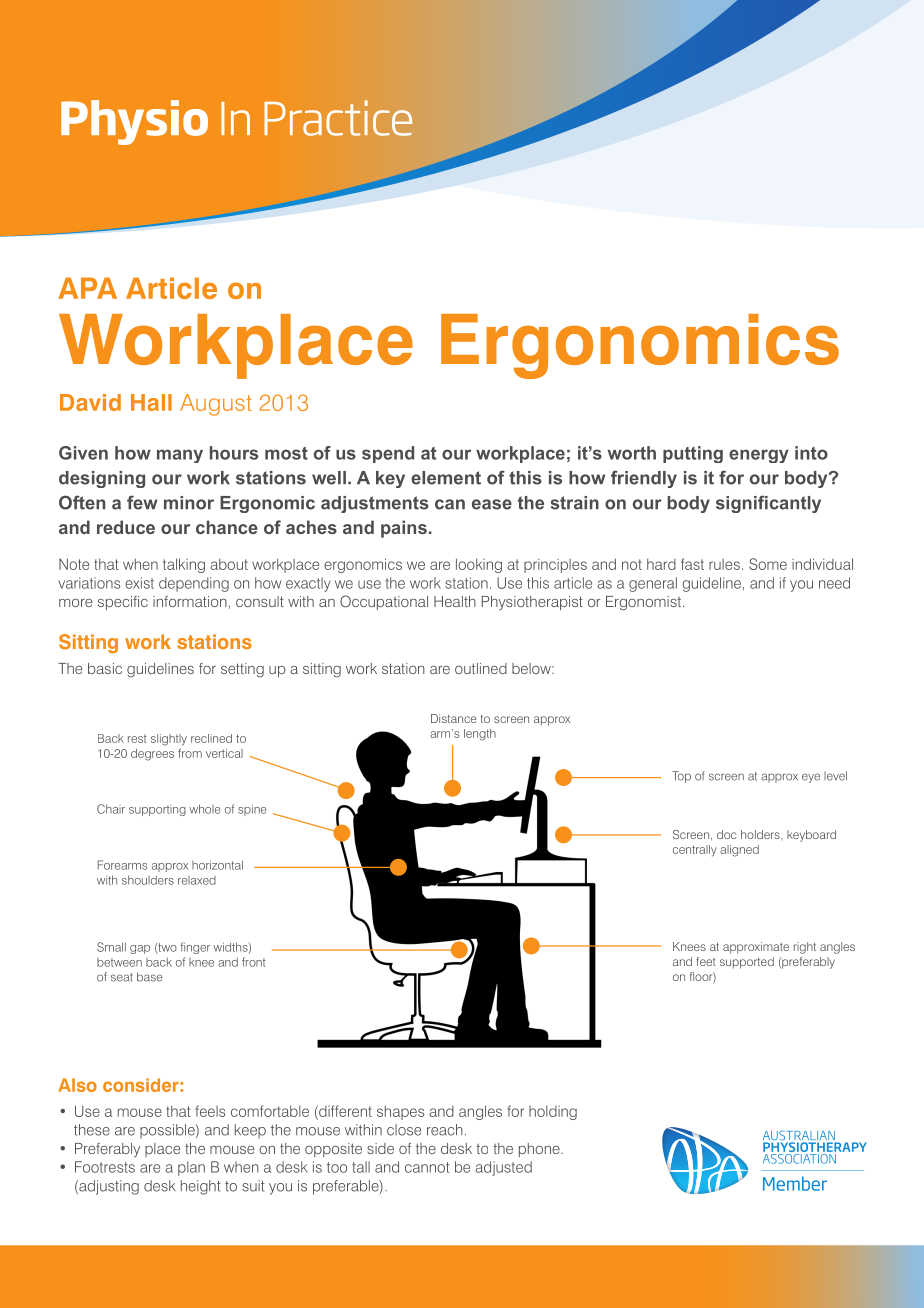 The image size is (924, 1308). Describe the element at coordinates (724, 564) in the image. I see `rules` at that location.
